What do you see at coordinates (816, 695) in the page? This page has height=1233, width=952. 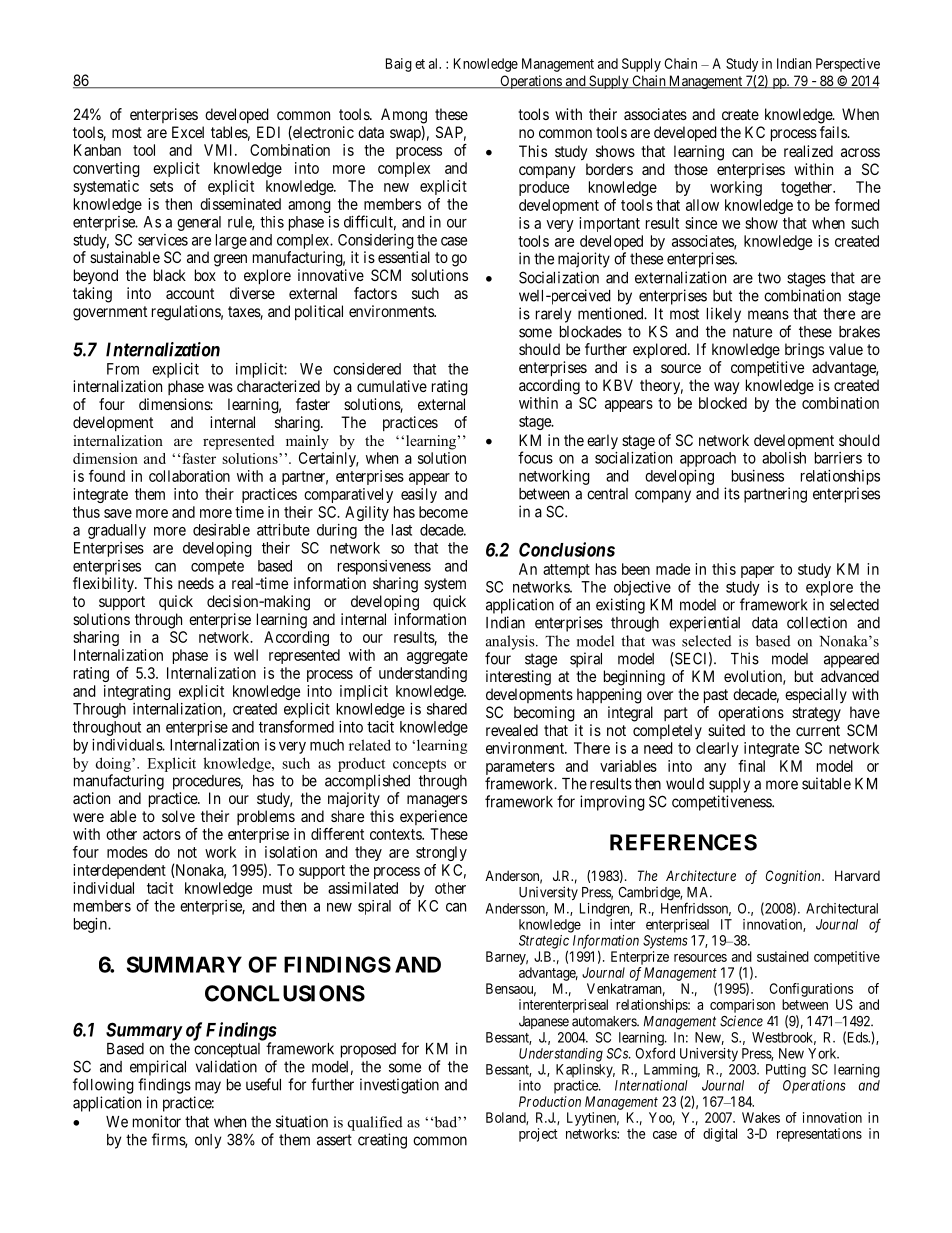 I see `especially` at bounding box center [816, 695].
